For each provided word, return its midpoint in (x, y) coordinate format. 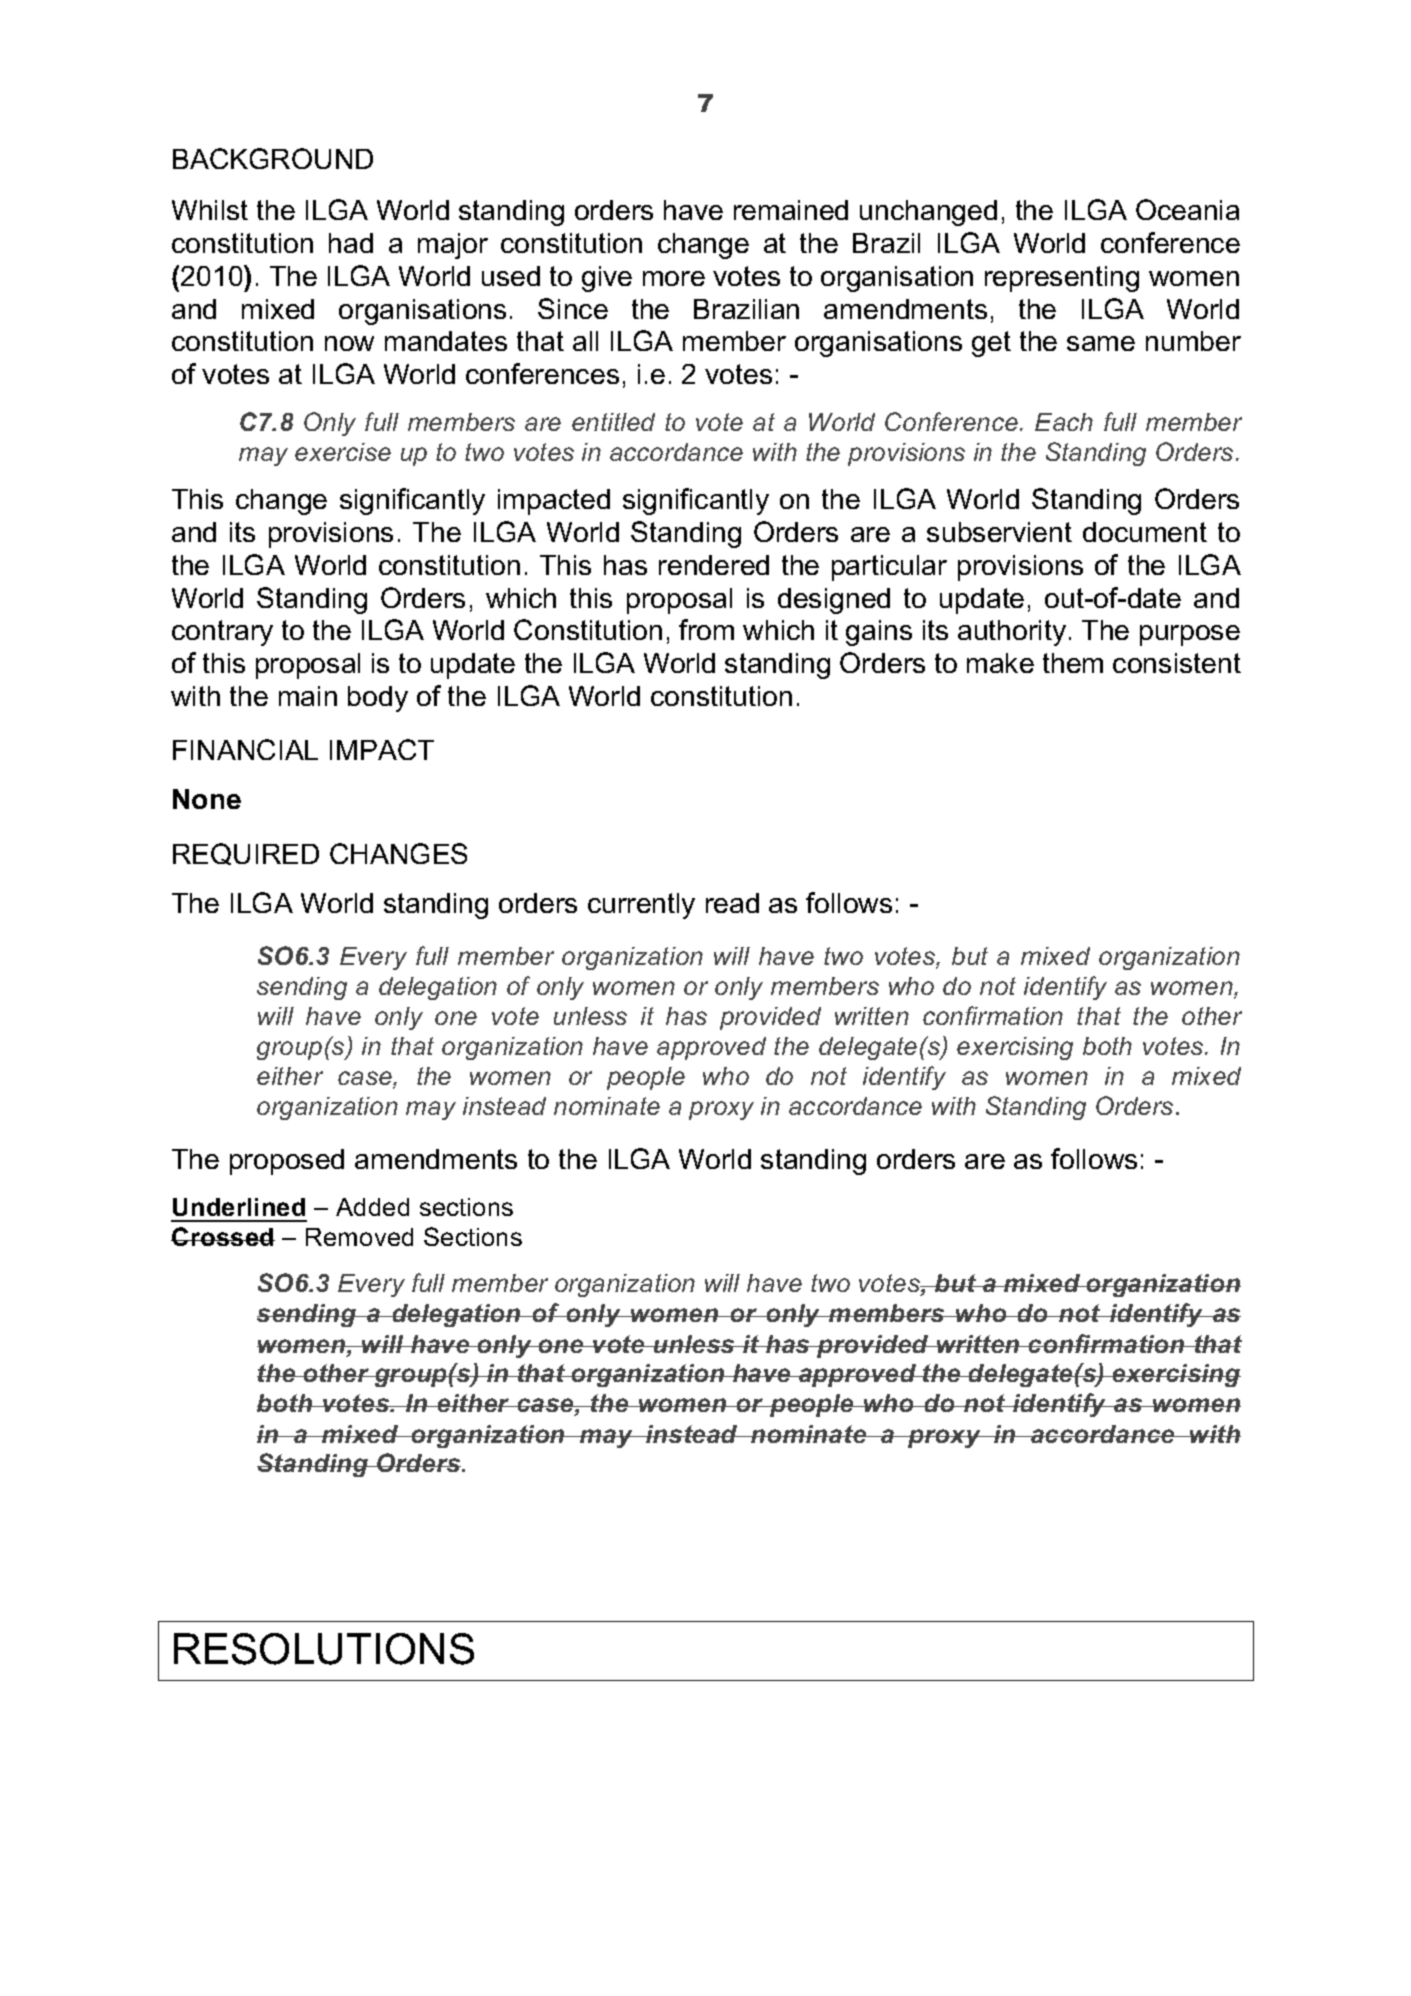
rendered (714, 565)
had (351, 243)
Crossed (223, 1236)
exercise (343, 452)
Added (372, 1207)
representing (1062, 279)
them (1073, 663)
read (732, 903)
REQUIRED (246, 854)
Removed (359, 1237)
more (674, 278)
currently (641, 906)
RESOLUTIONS (324, 1649)
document (1145, 532)
